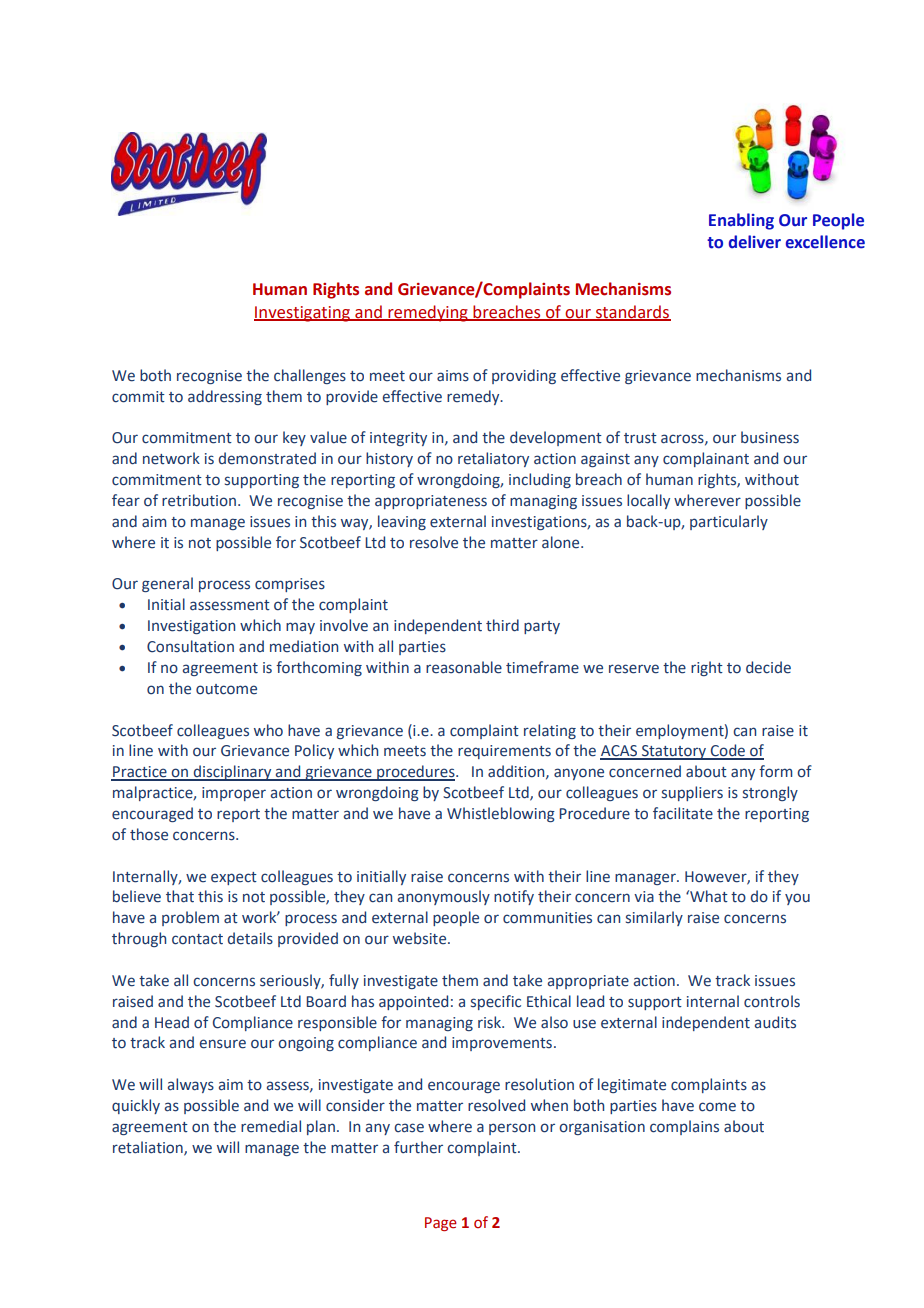 The height and width of the image is (1308, 924). Describe the element at coordinates (421, 938) in the image. I see `website` at that location.
